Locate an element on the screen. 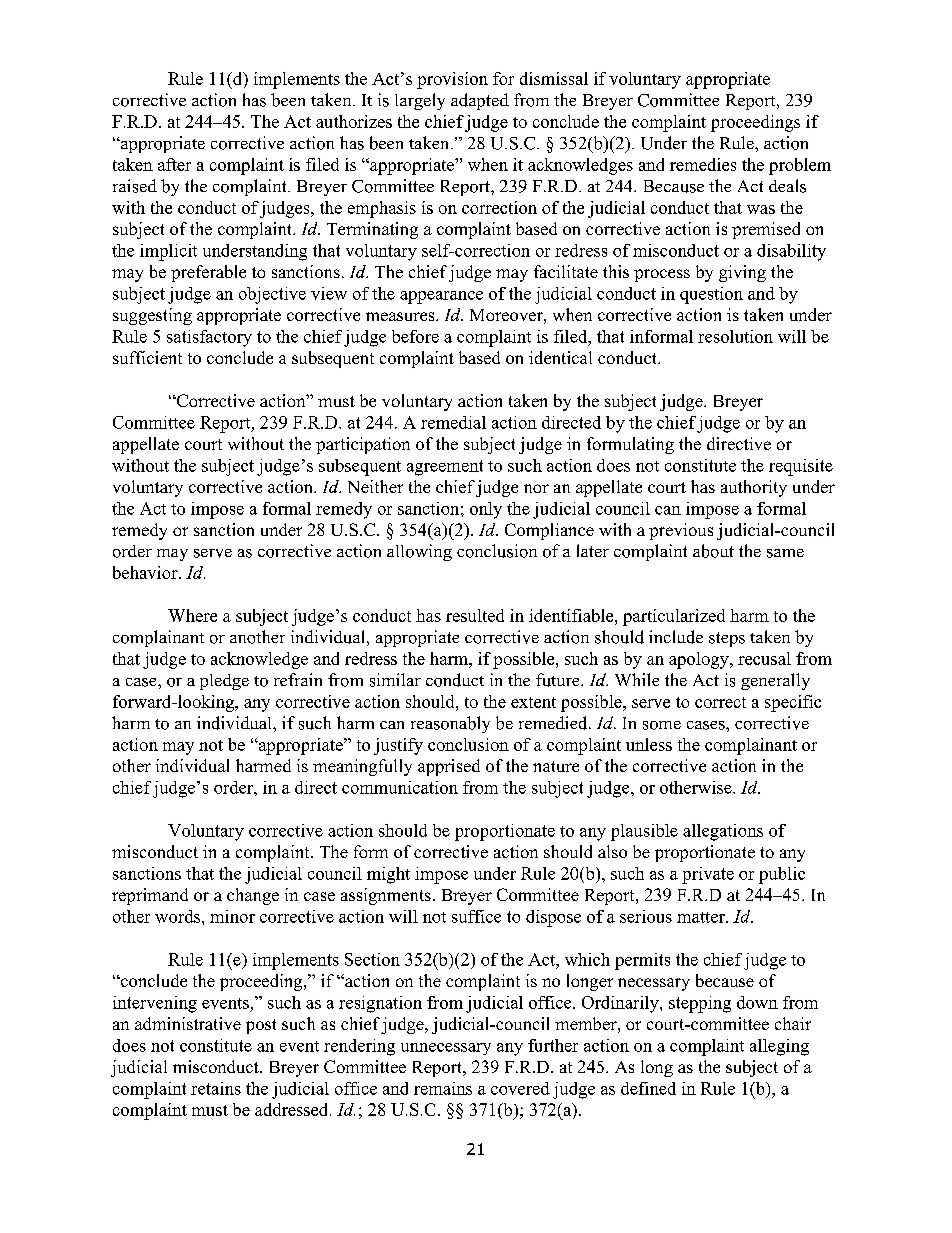 Image resolution: width=952 pixels, height=1233 pixels. retains is located at coordinates (216, 1088).
